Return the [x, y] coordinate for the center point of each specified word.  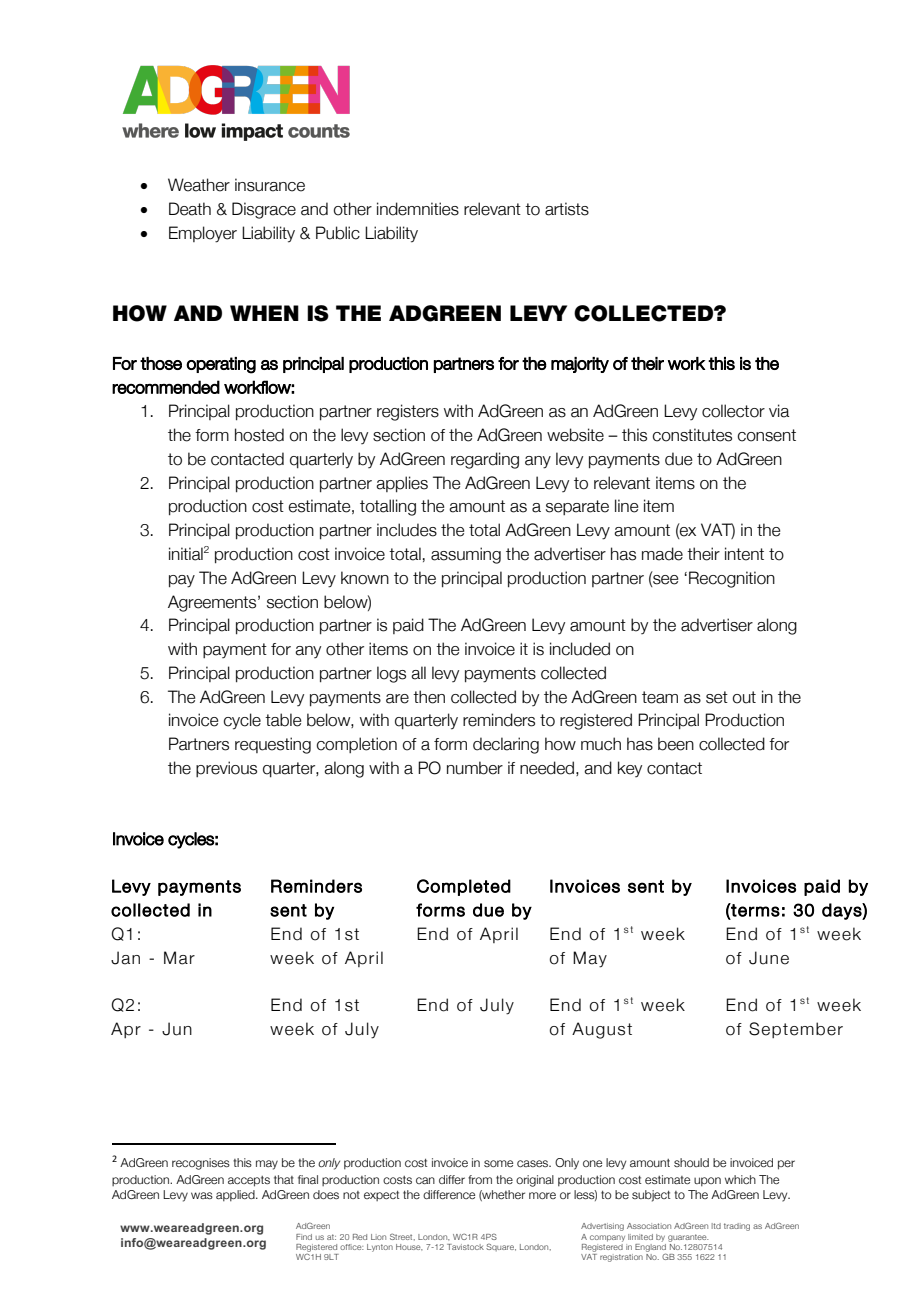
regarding [485, 460]
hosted [259, 435]
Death [190, 209]
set [717, 697]
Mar [179, 958]
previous [226, 769]
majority [580, 365]
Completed [464, 887]
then [429, 697]
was [202, 1195]
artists [567, 209]
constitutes [692, 435]
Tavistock [465, 1247]
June [769, 958]
